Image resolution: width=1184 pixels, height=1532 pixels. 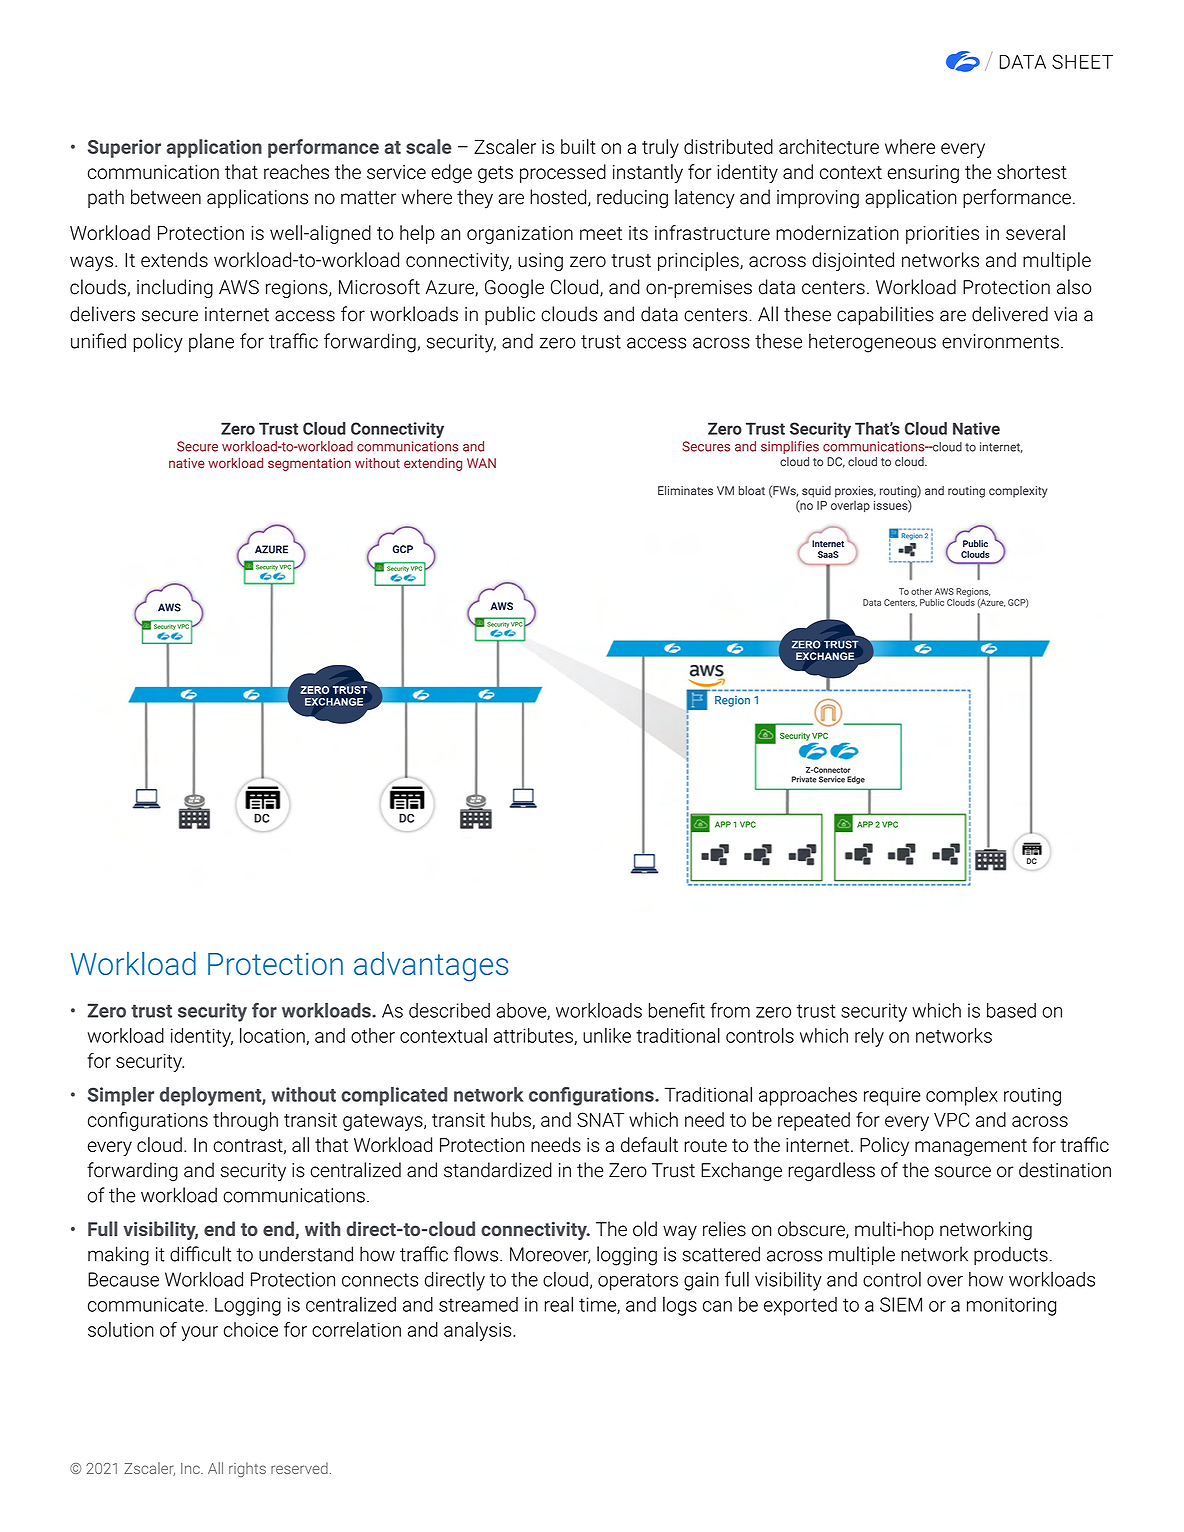 What do you see at coordinates (512, 1120) in the screenshot?
I see `hubs` at bounding box center [512, 1120].
